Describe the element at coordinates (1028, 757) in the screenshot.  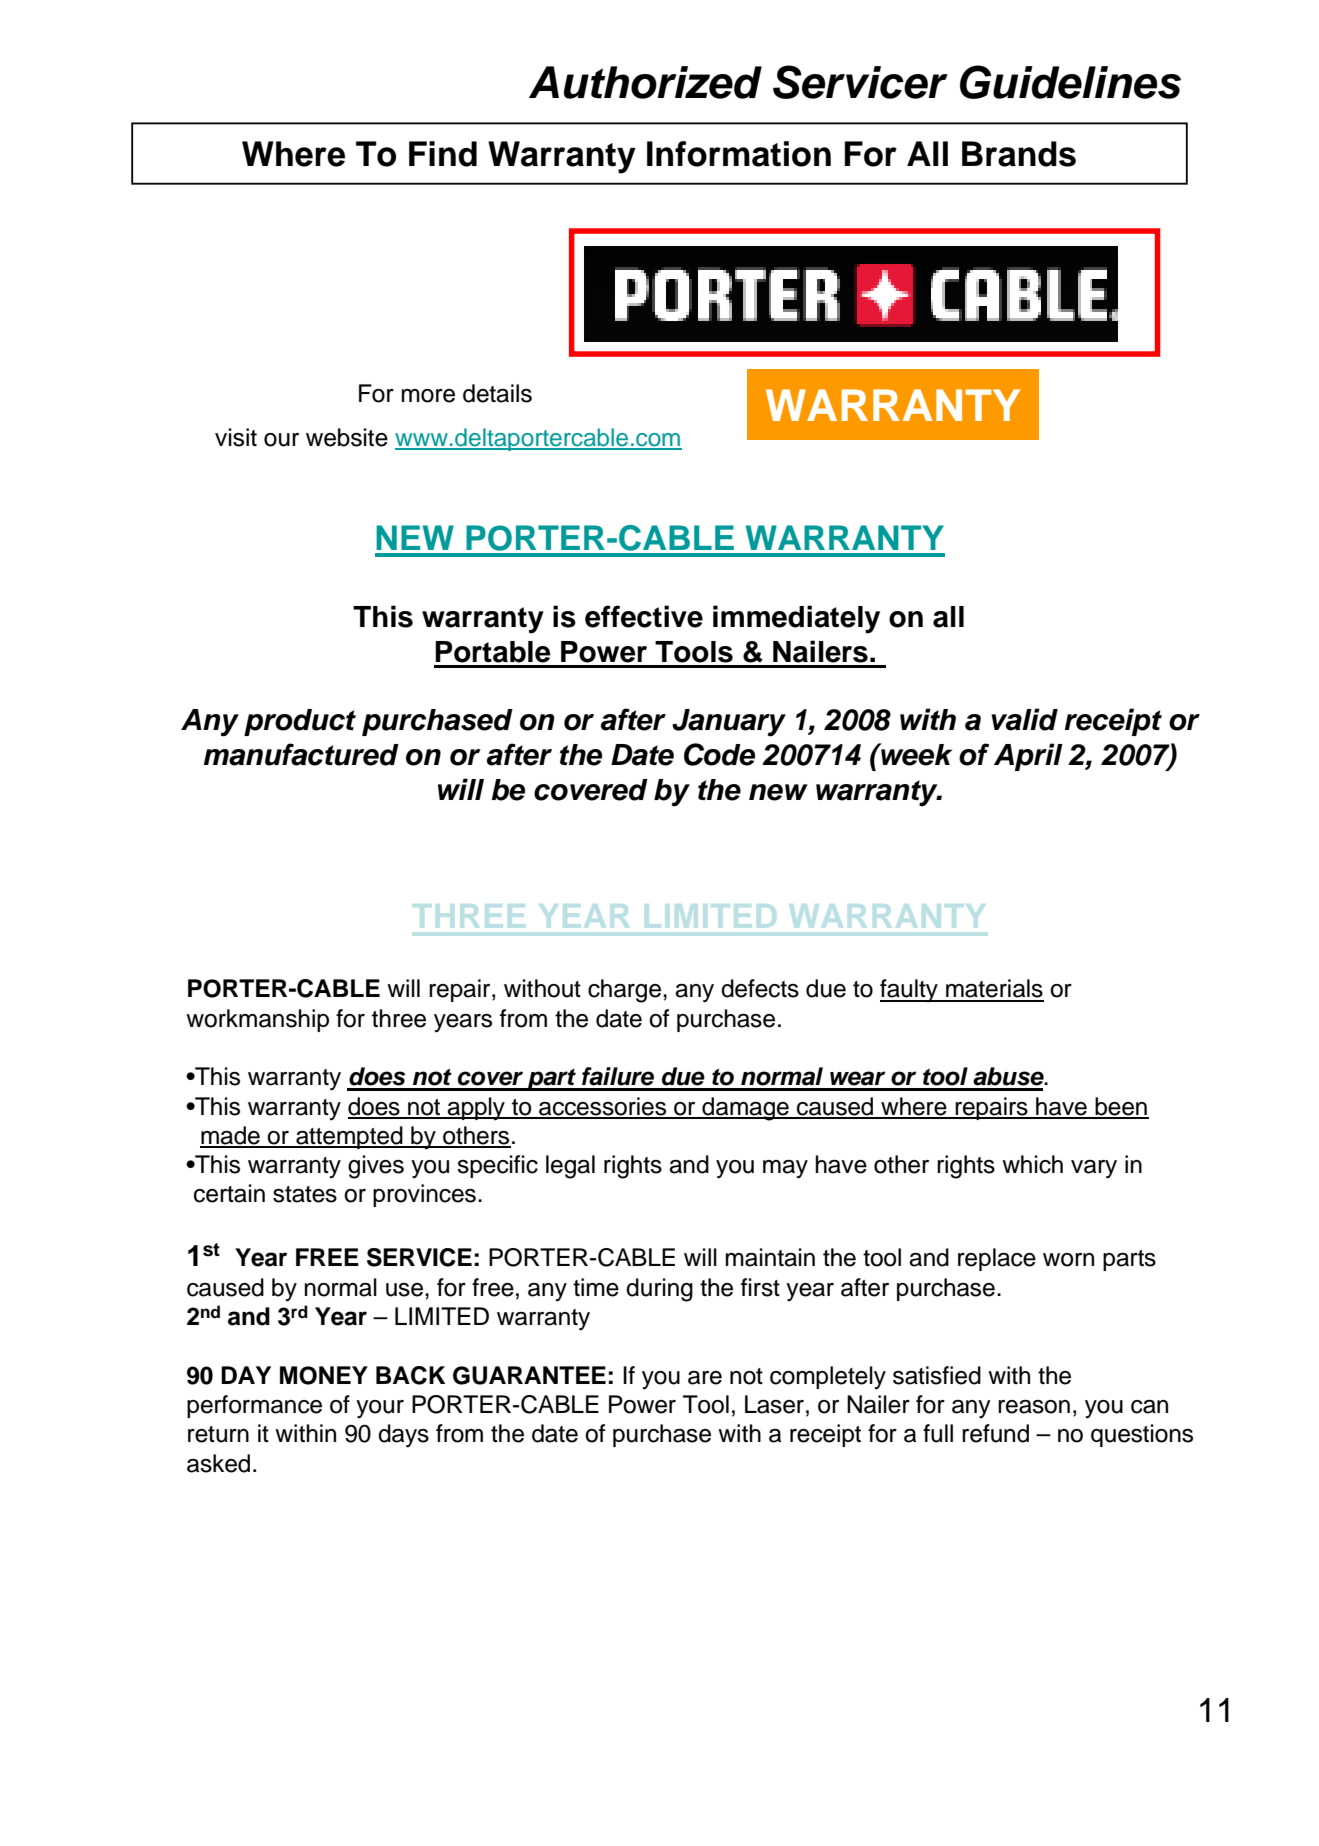
I see `April` at that location.
